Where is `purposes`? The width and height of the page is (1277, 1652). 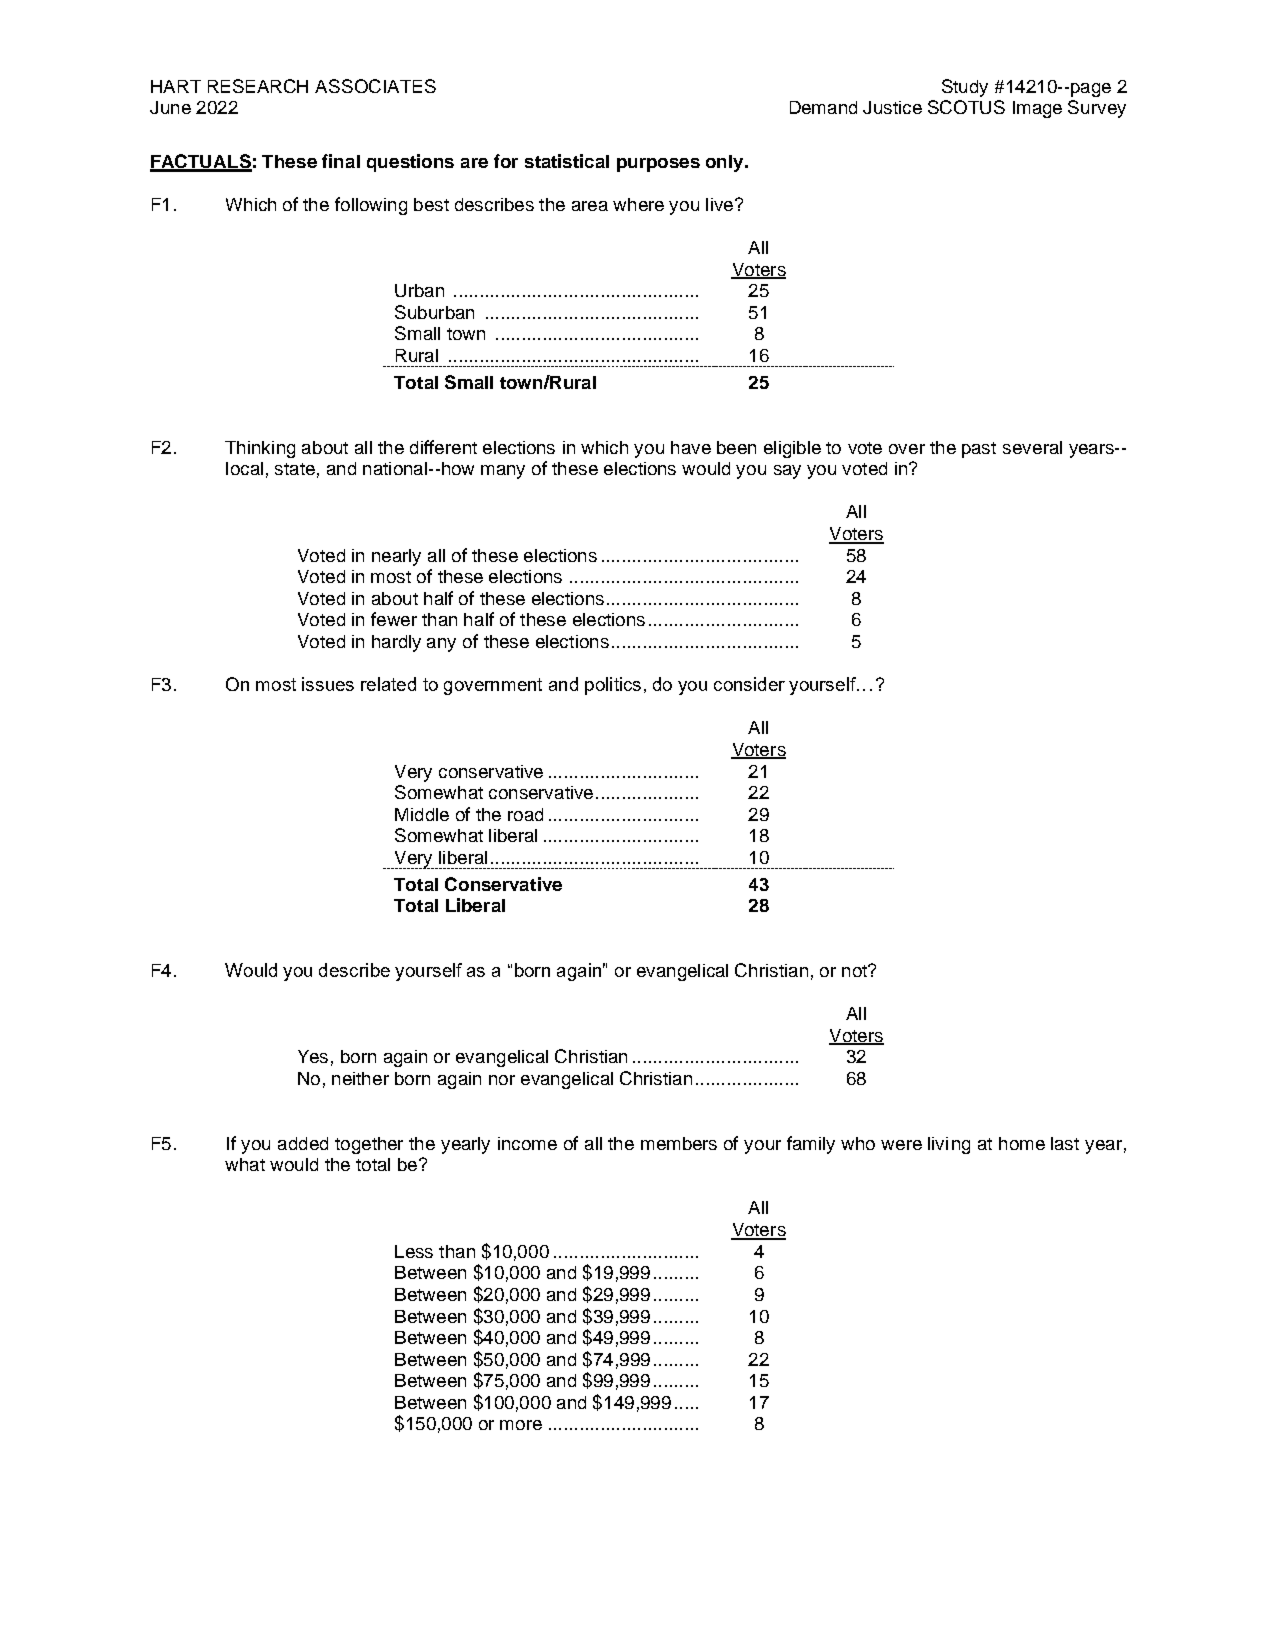
purposes is located at coordinates (658, 165).
